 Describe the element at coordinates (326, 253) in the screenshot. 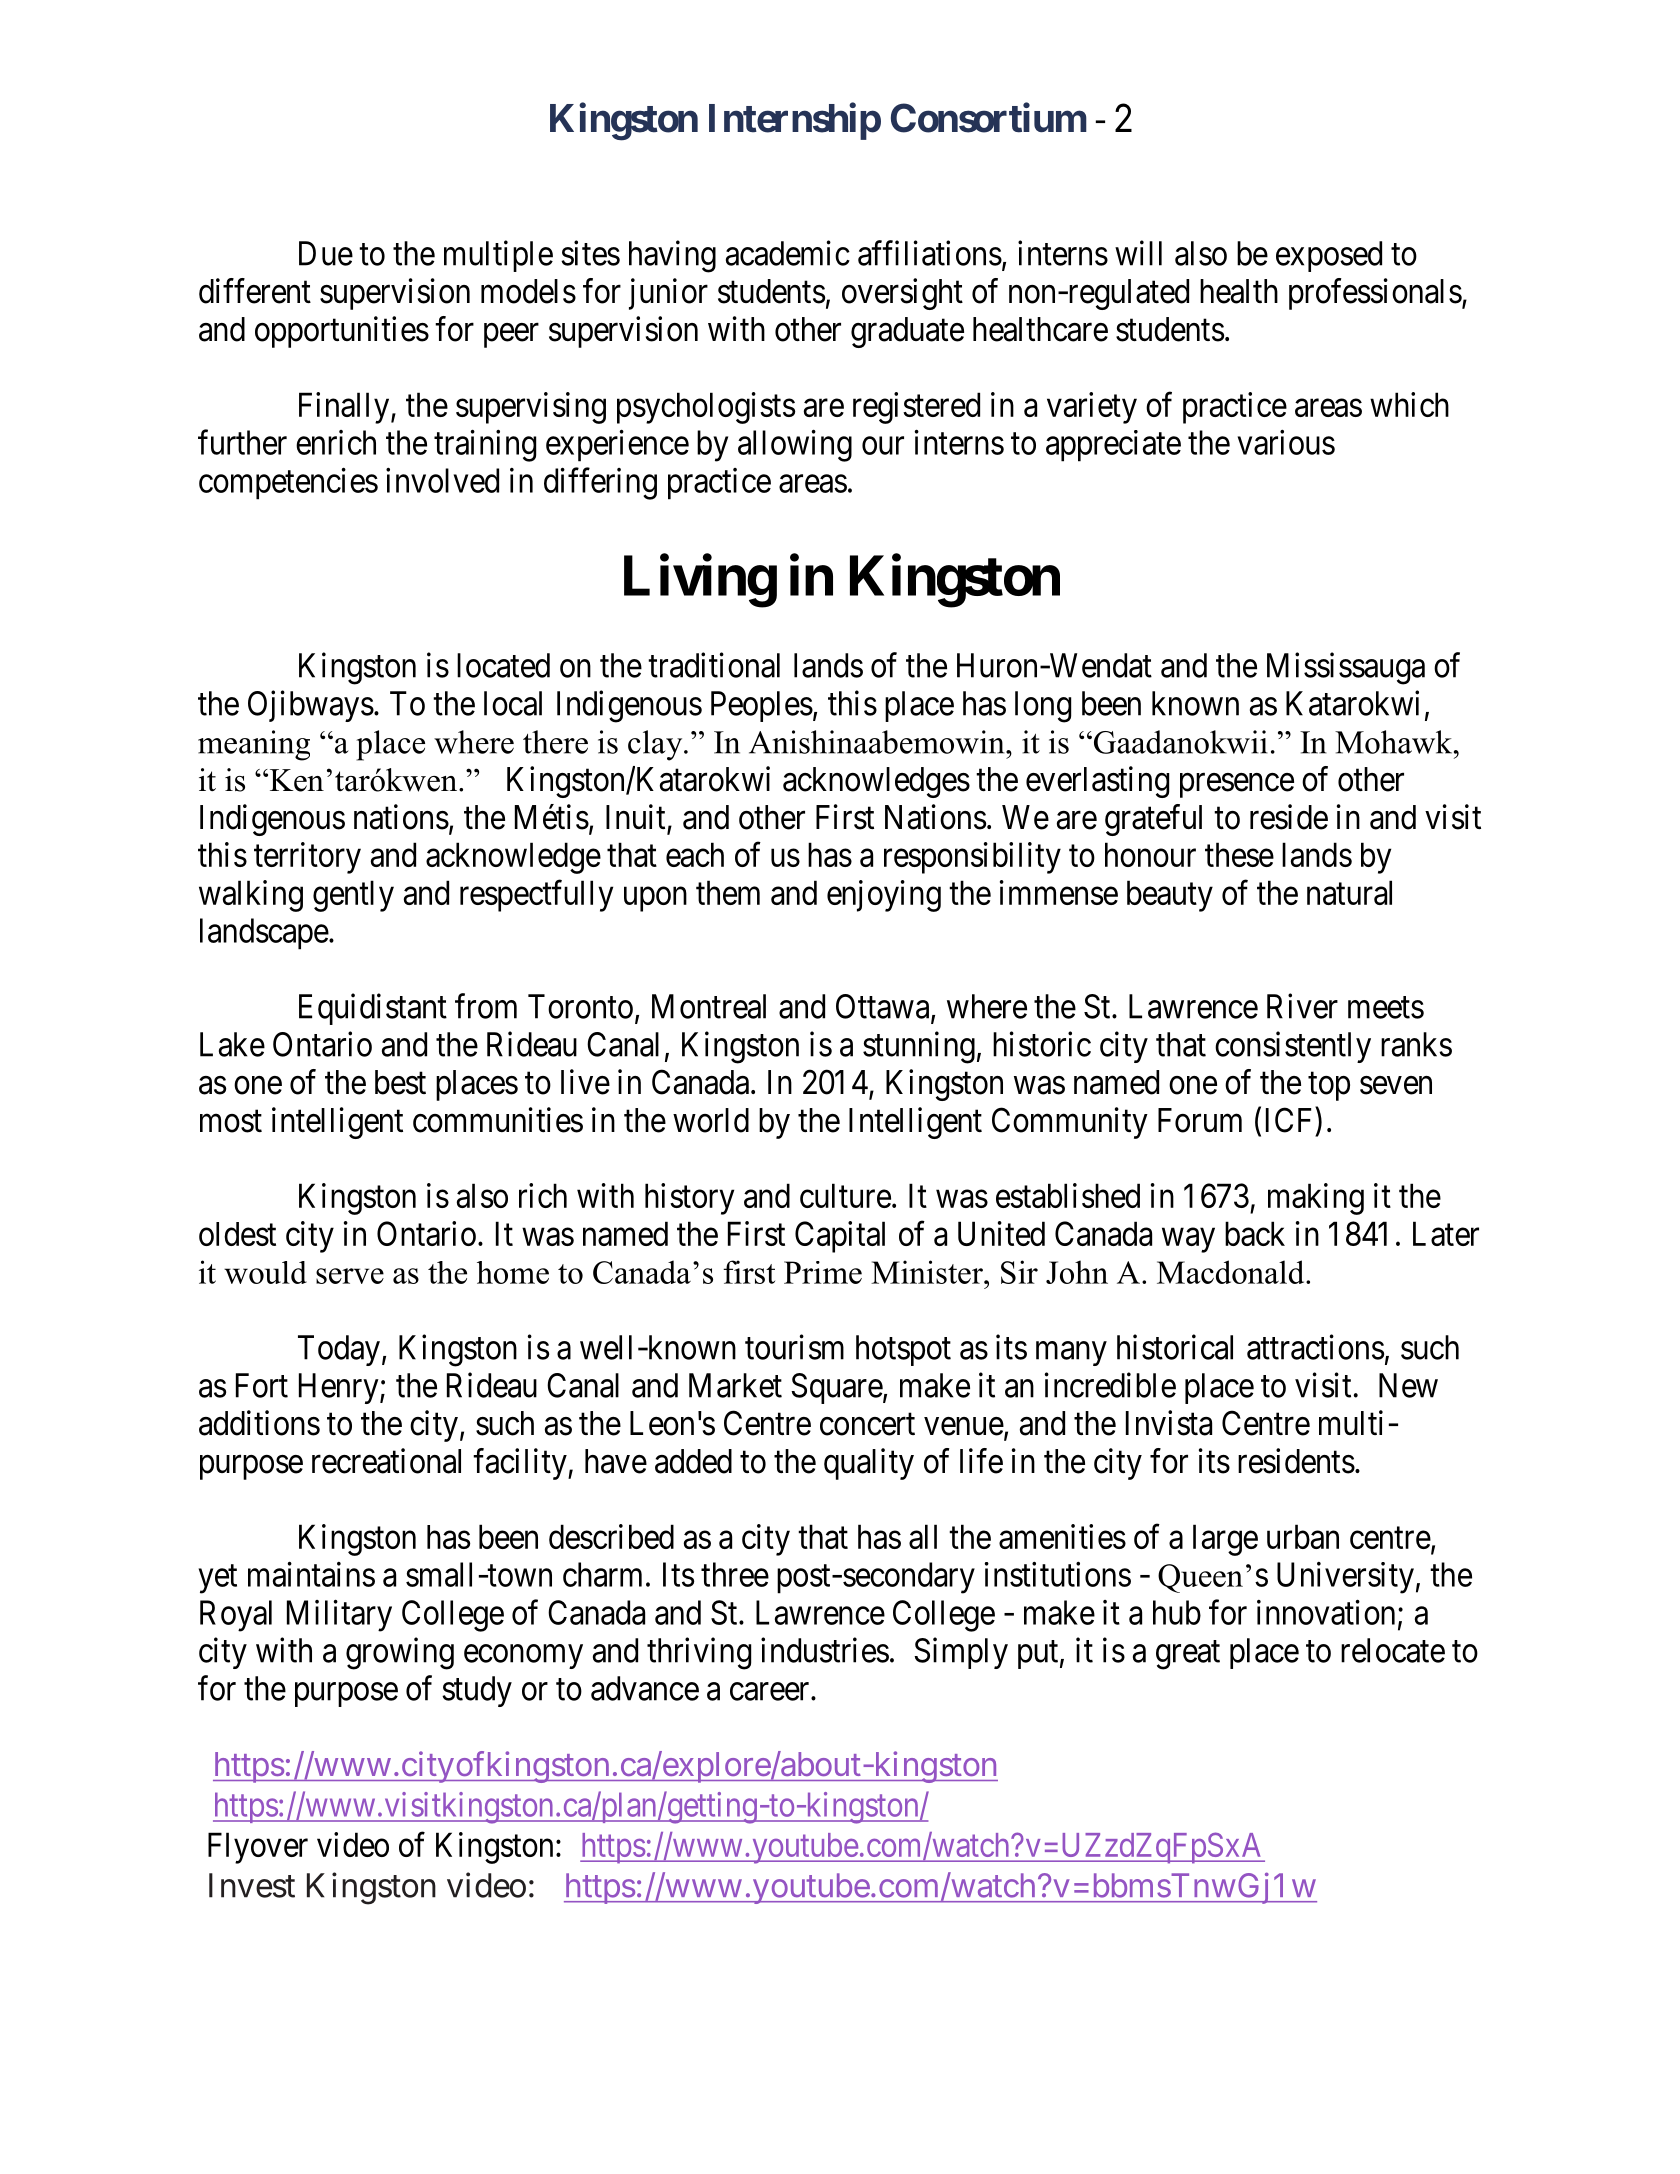

I see `Due` at that location.
